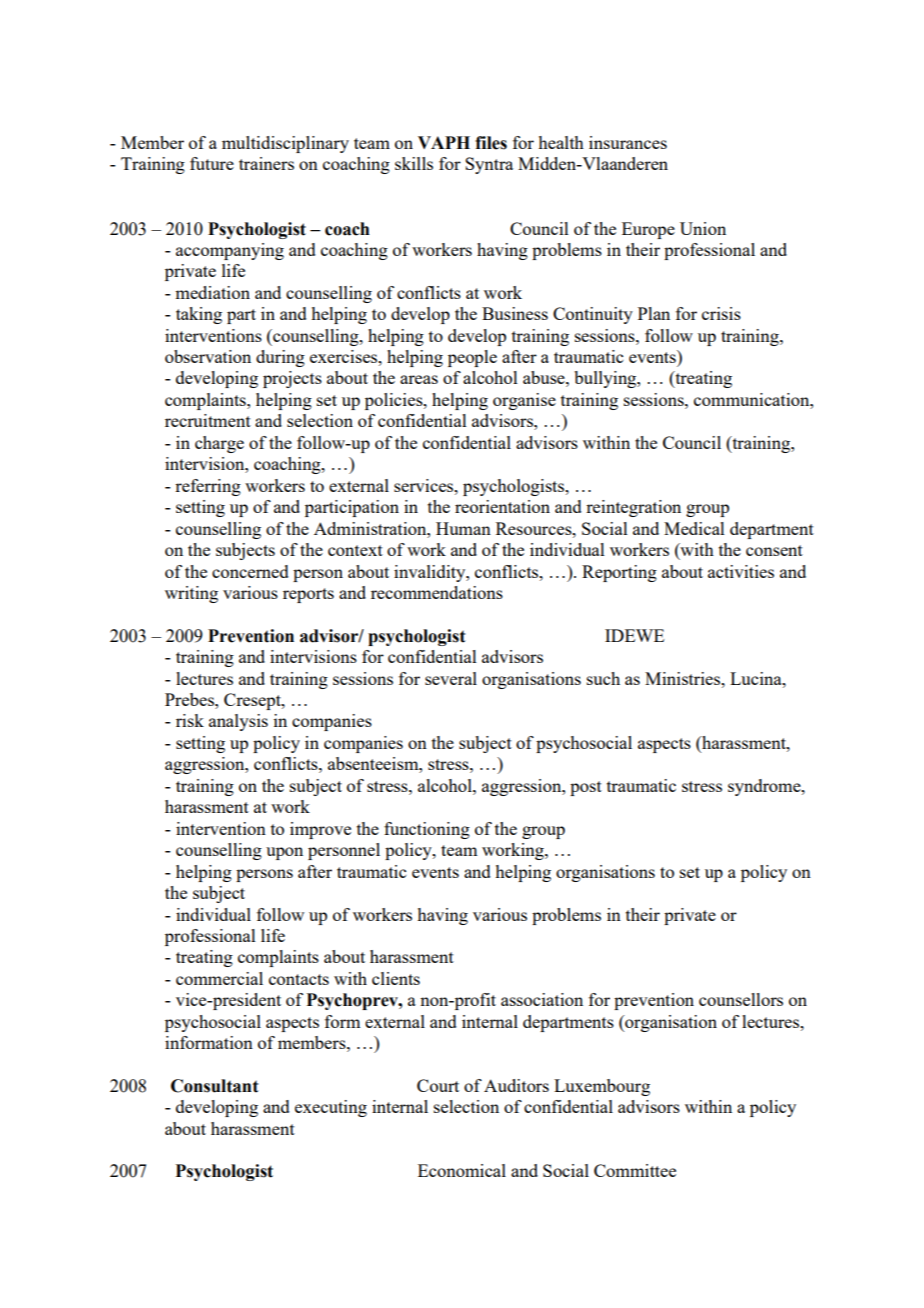 The width and height of the screenshot is (924, 1308). What do you see at coordinates (491, 143) in the screenshot?
I see `files` at bounding box center [491, 143].
